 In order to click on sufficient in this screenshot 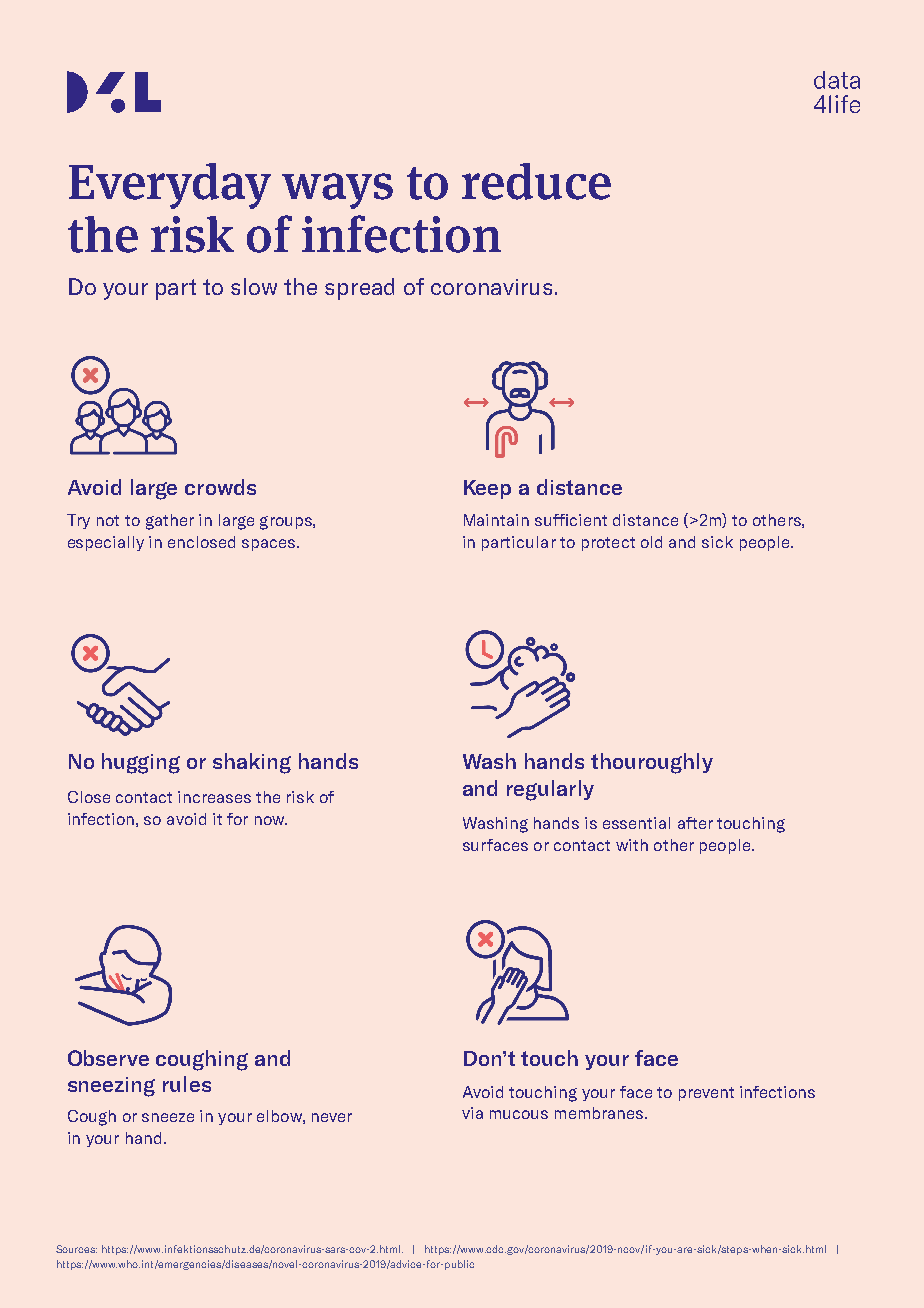, I will do `click(571, 520)`.
